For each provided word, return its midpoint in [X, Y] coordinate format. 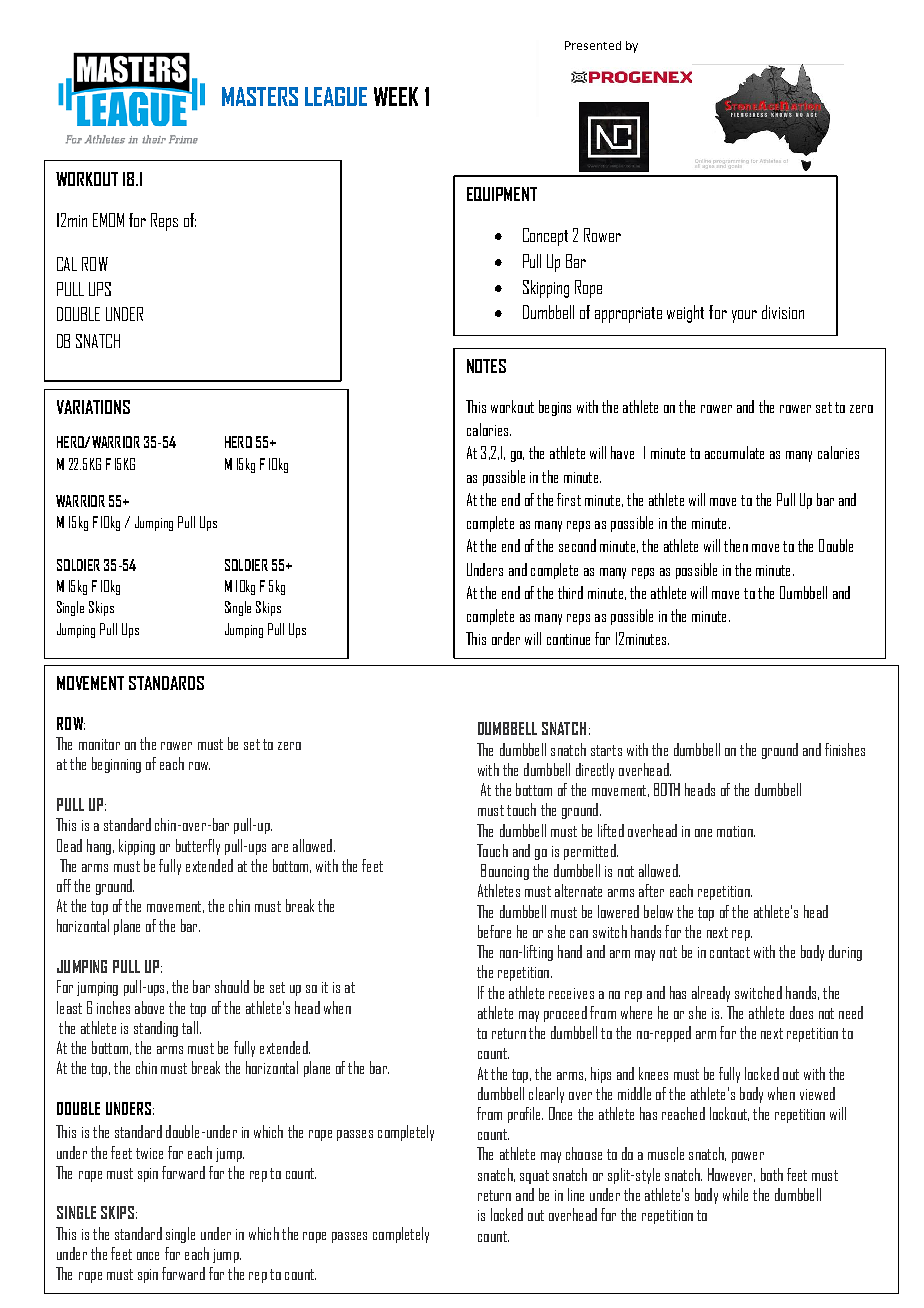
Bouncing [505, 872]
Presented [593, 45]
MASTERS [260, 96]
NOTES [486, 366]
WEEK [396, 96]
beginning [116, 765]
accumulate [734, 452]
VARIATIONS [93, 407]
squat [534, 1177]
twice [149, 1153]
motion [736, 831]
